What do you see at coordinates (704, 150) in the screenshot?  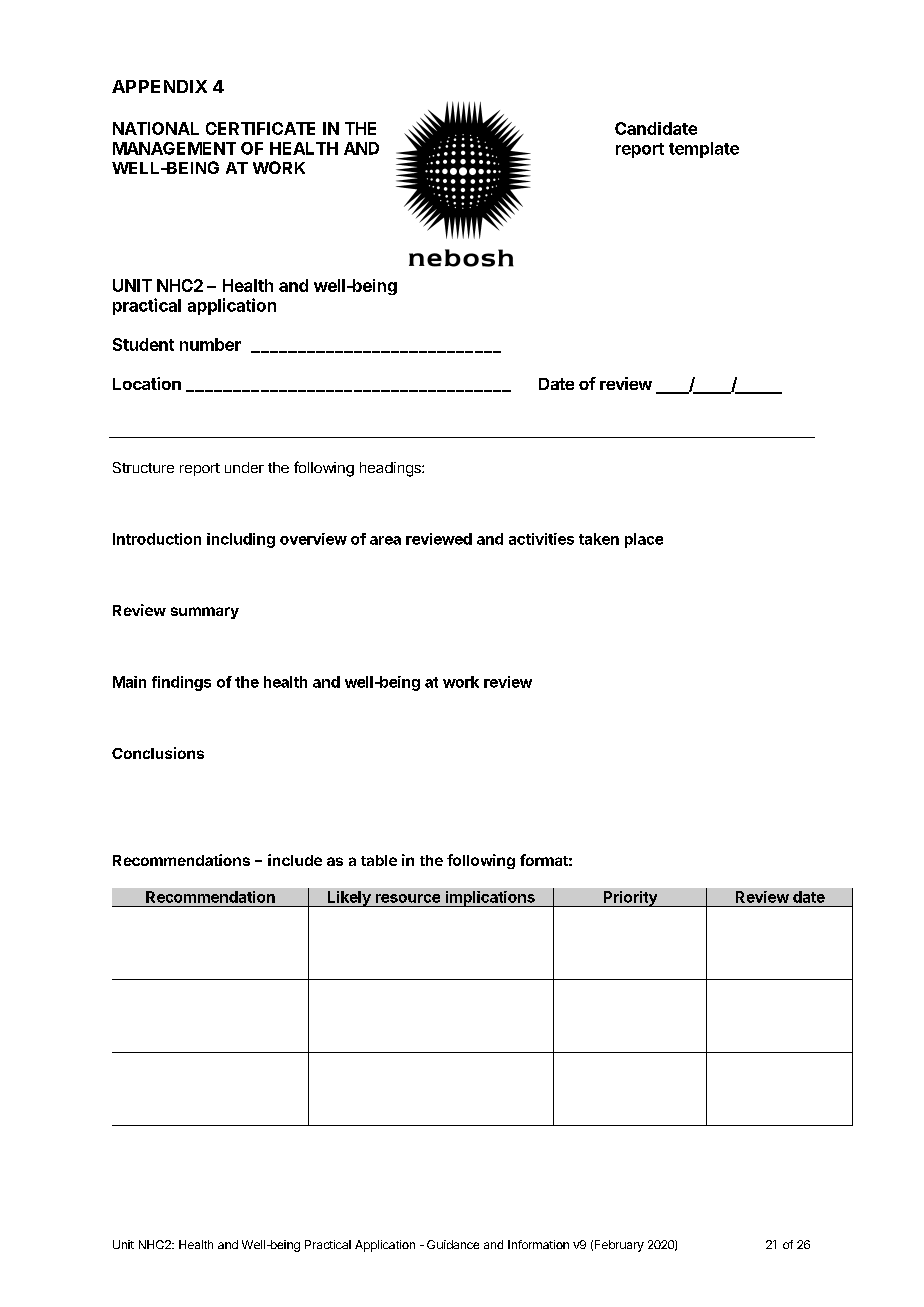 I see `template` at bounding box center [704, 150].
